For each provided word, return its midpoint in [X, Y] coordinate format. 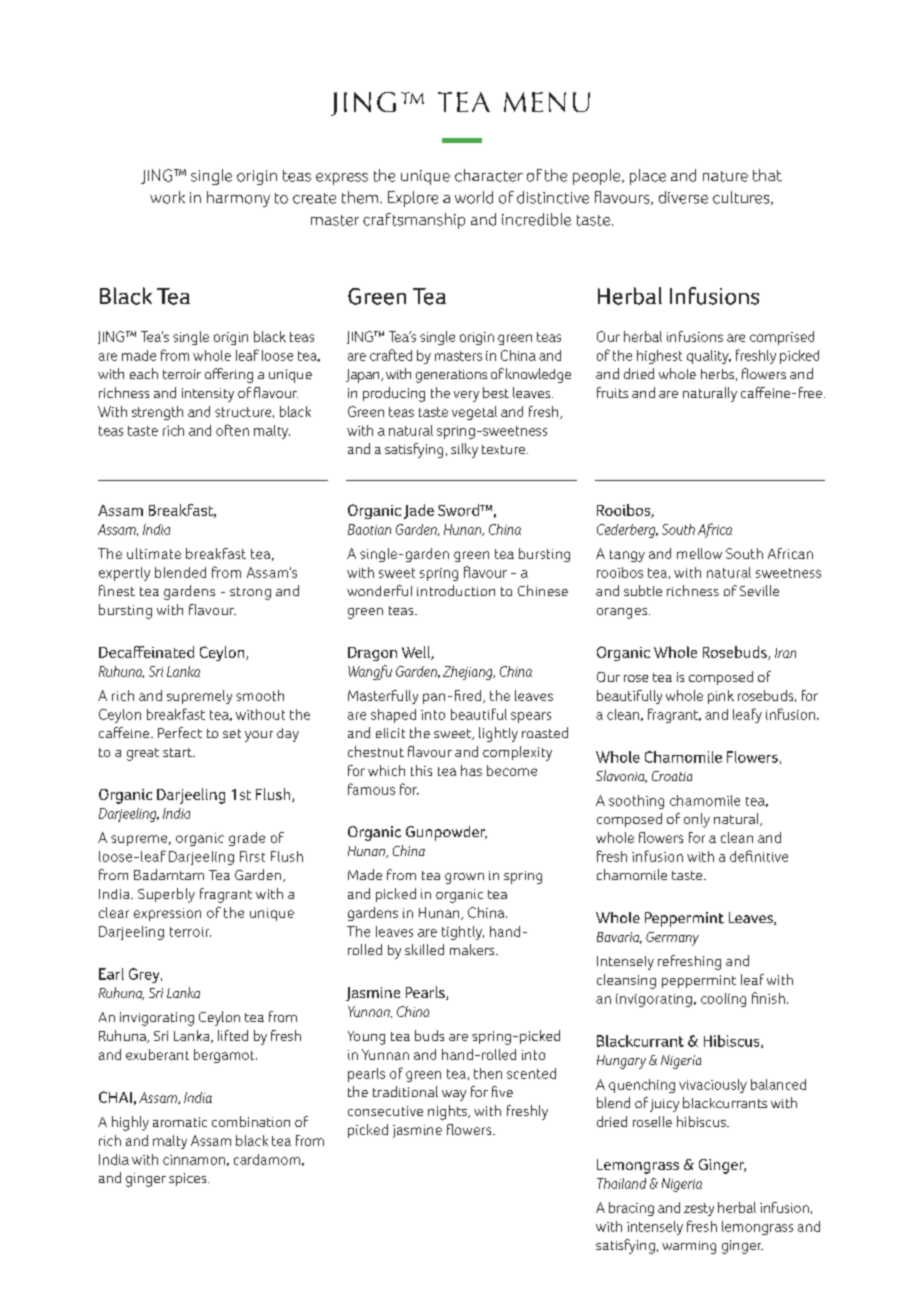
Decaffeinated [146, 652]
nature [725, 176]
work [167, 197]
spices [189, 1179]
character [489, 175]
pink [721, 697]
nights [448, 1112]
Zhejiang [469, 673]
